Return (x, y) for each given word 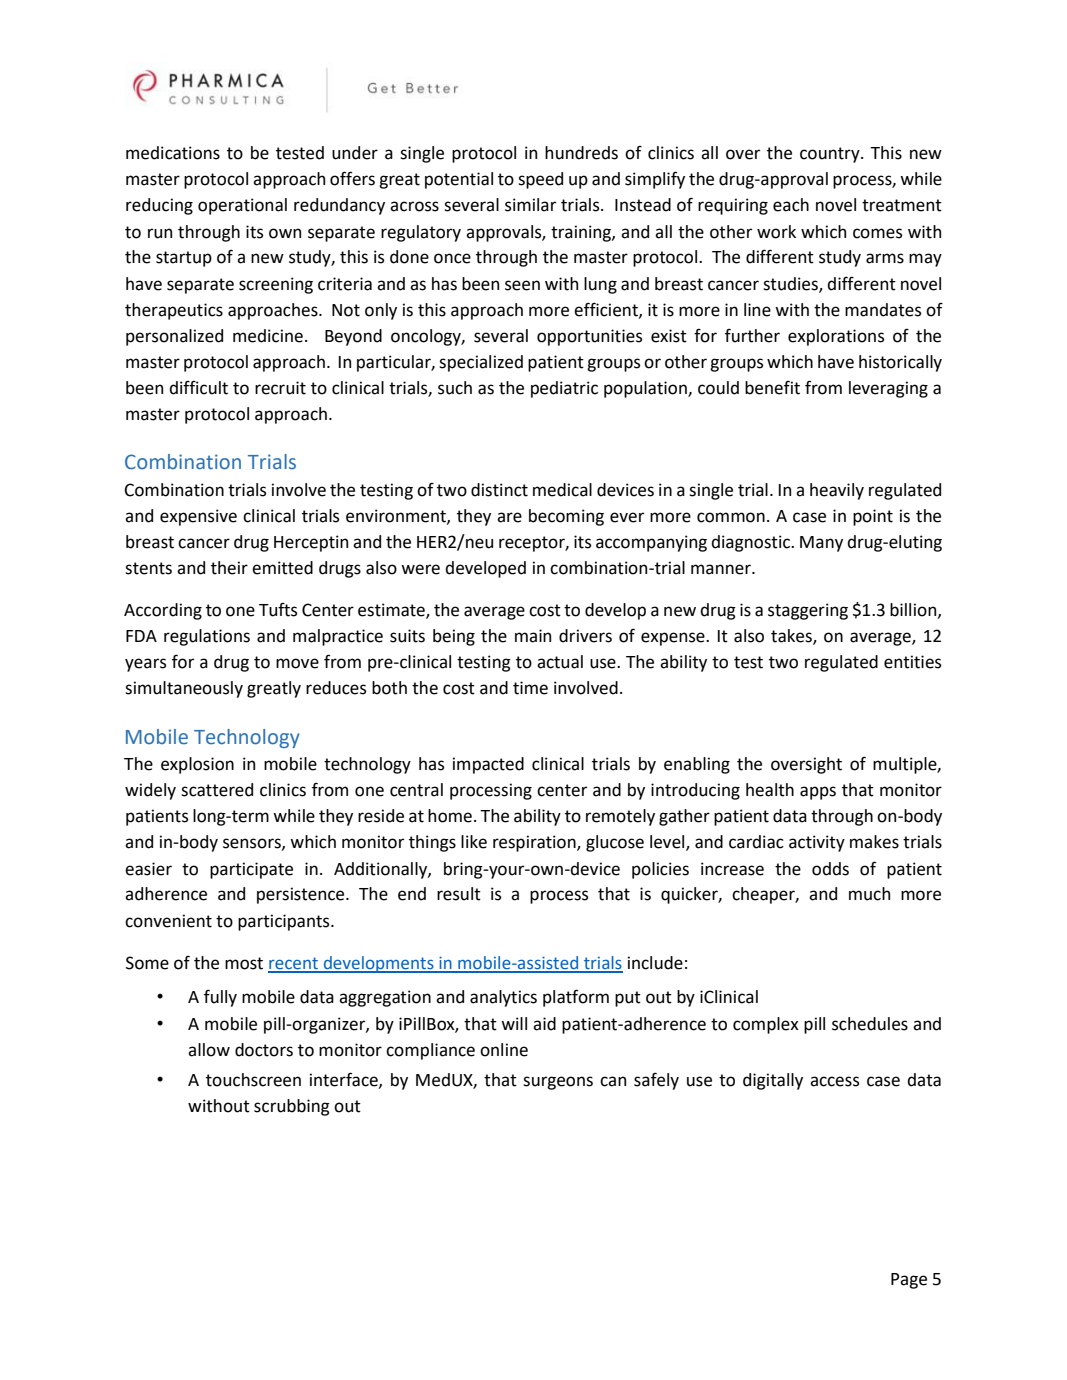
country (831, 155)
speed (540, 180)
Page (909, 1281)
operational (242, 206)
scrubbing (292, 1107)
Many (821, 544)
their (229, 568)
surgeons (558, 1083)
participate (251, 870)
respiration (535, 843)
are (509, 517)
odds (830, 869)
